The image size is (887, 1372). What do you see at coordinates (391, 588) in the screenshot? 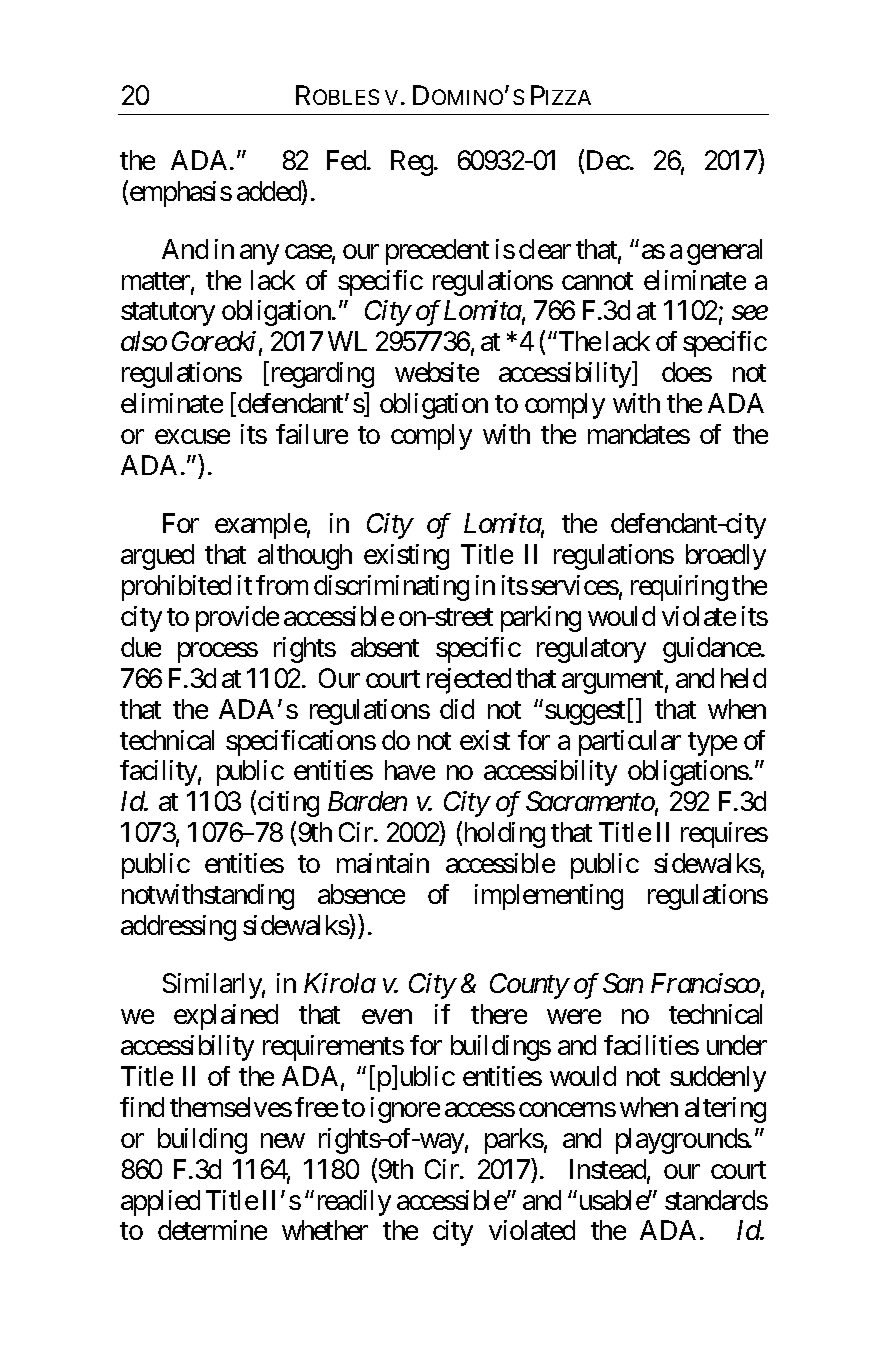
I see `discriminating` at bounding box center [391, 588].
